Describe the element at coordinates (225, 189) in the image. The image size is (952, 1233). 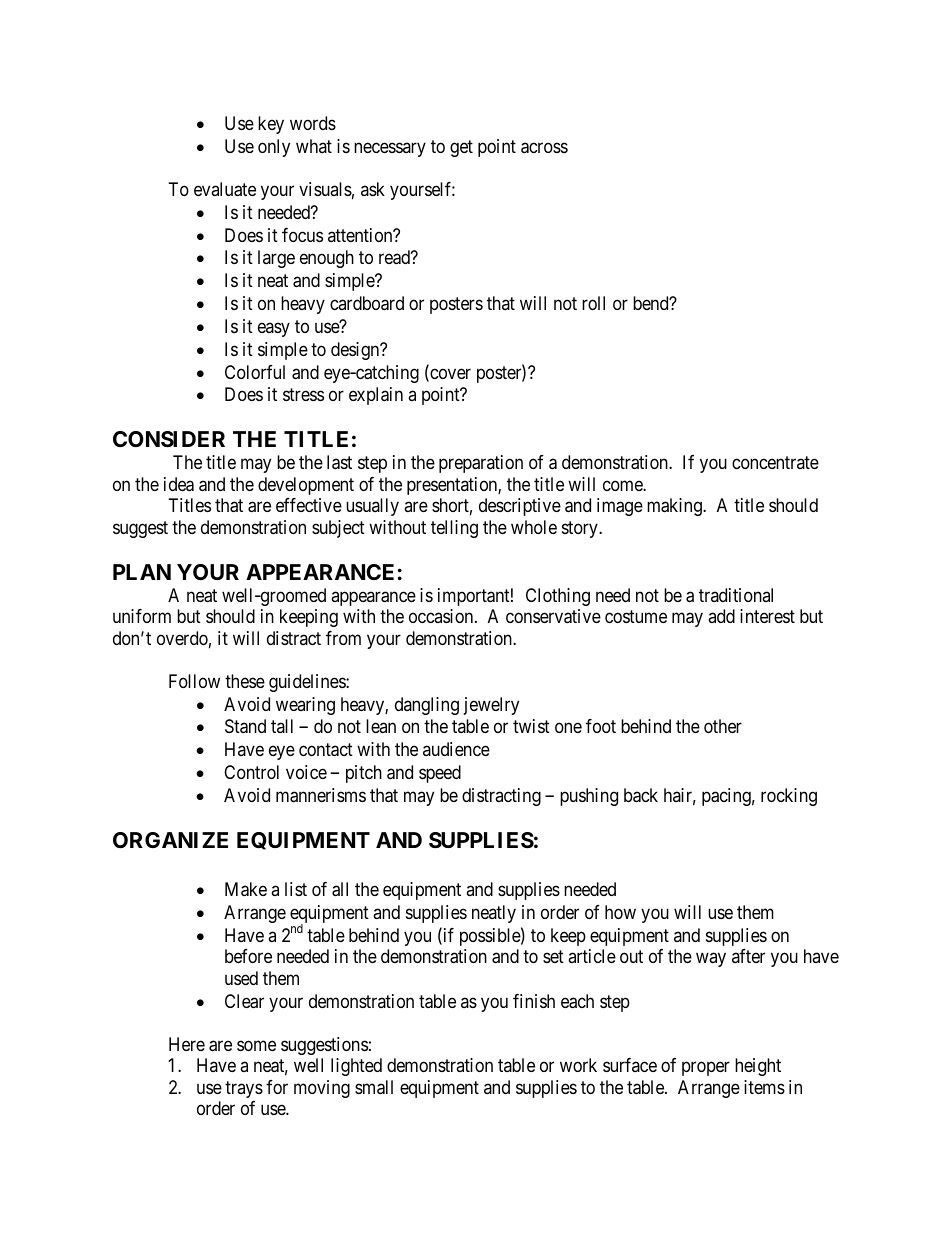
I see `evaluate` at that location.
